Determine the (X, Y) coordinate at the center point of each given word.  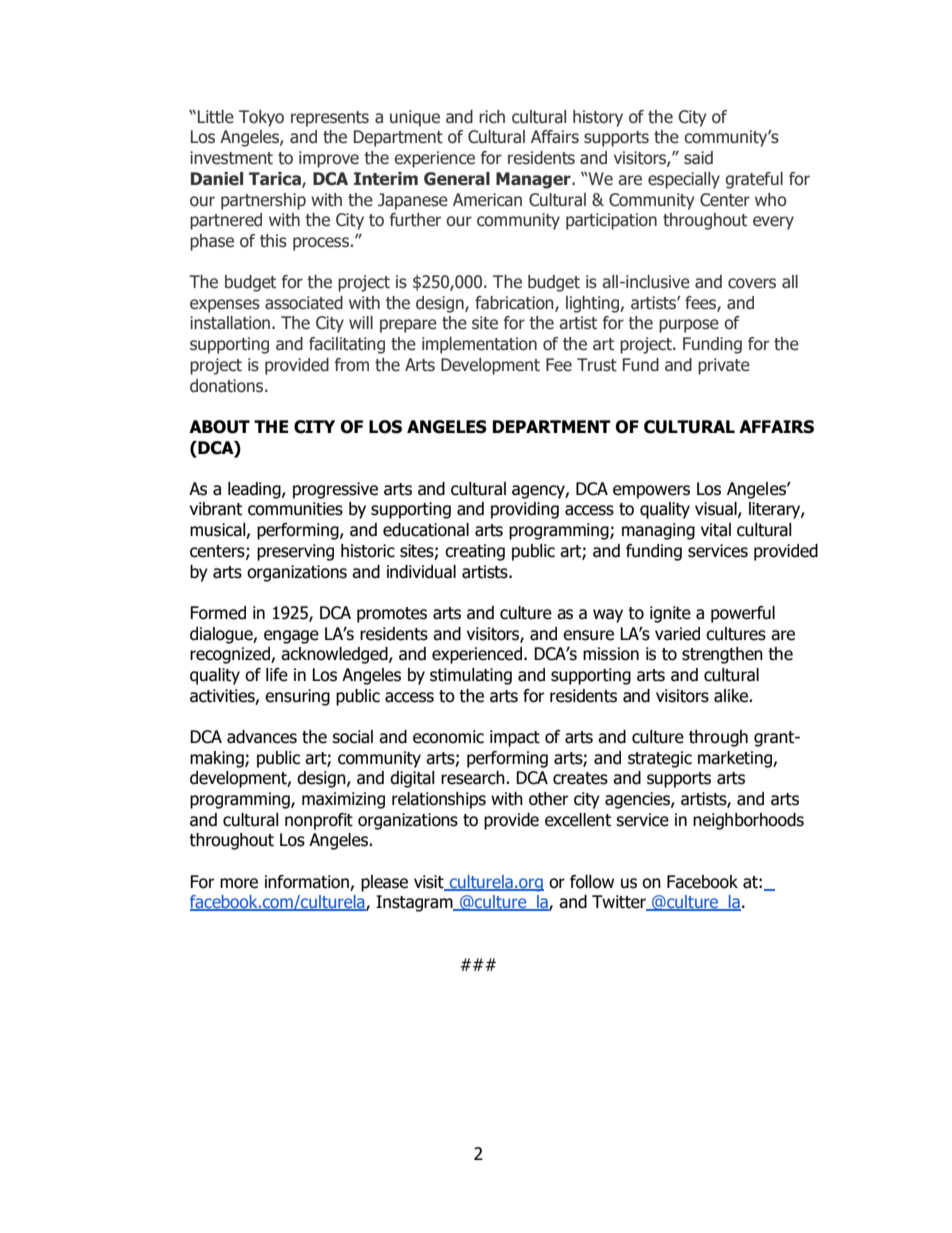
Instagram (415, 903)
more (239, 883)
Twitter (620, 903)
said (698, 158)
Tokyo (261, 118)
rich (492, 117)
